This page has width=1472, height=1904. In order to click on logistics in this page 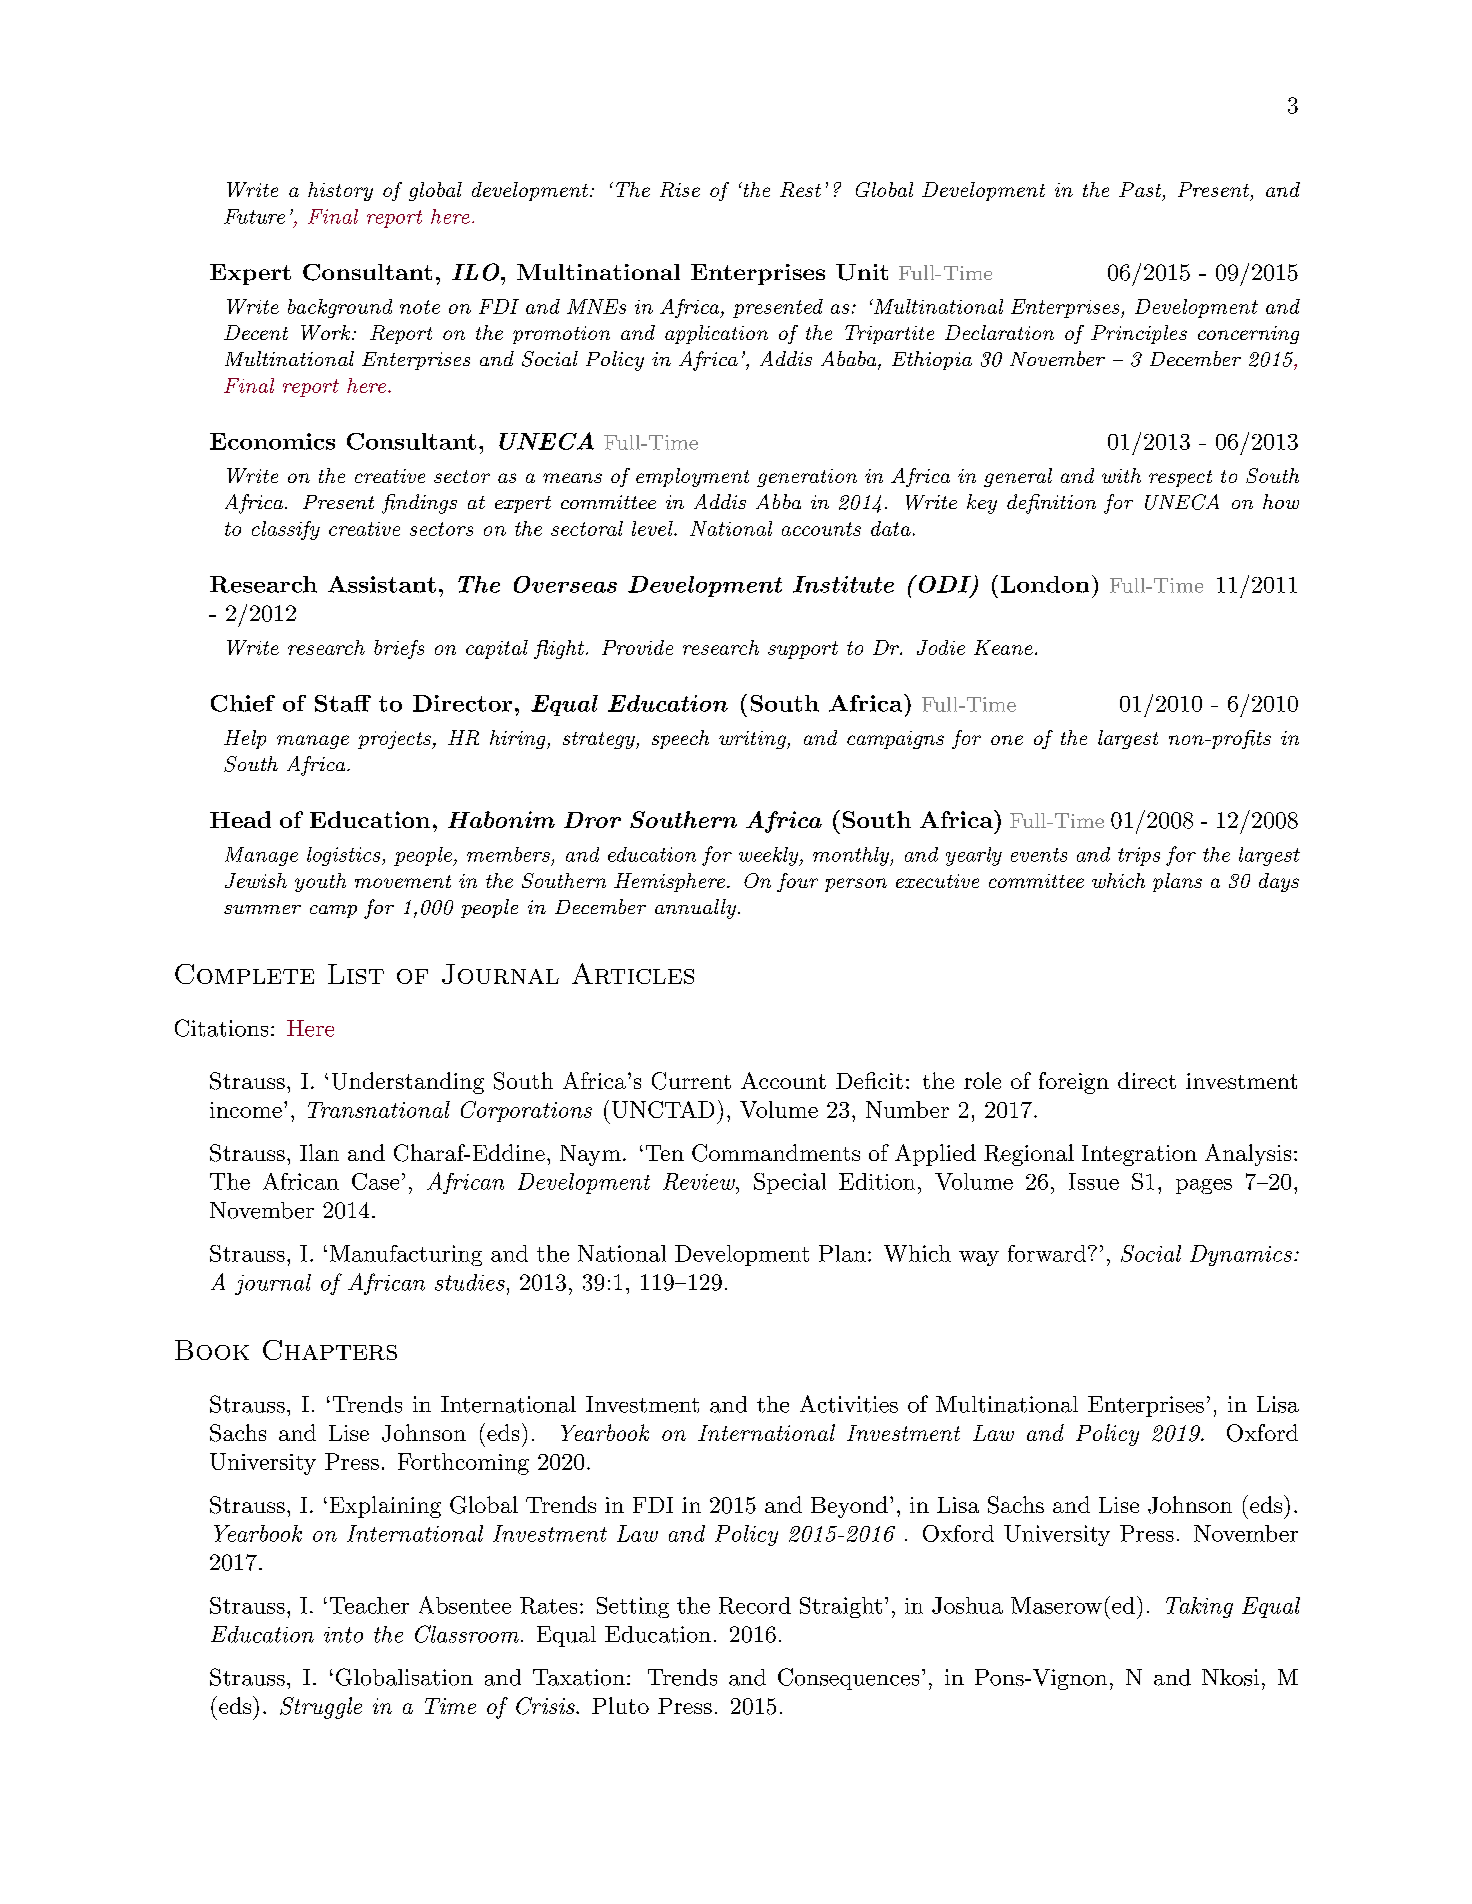, I will do `click(345, 856)`.
